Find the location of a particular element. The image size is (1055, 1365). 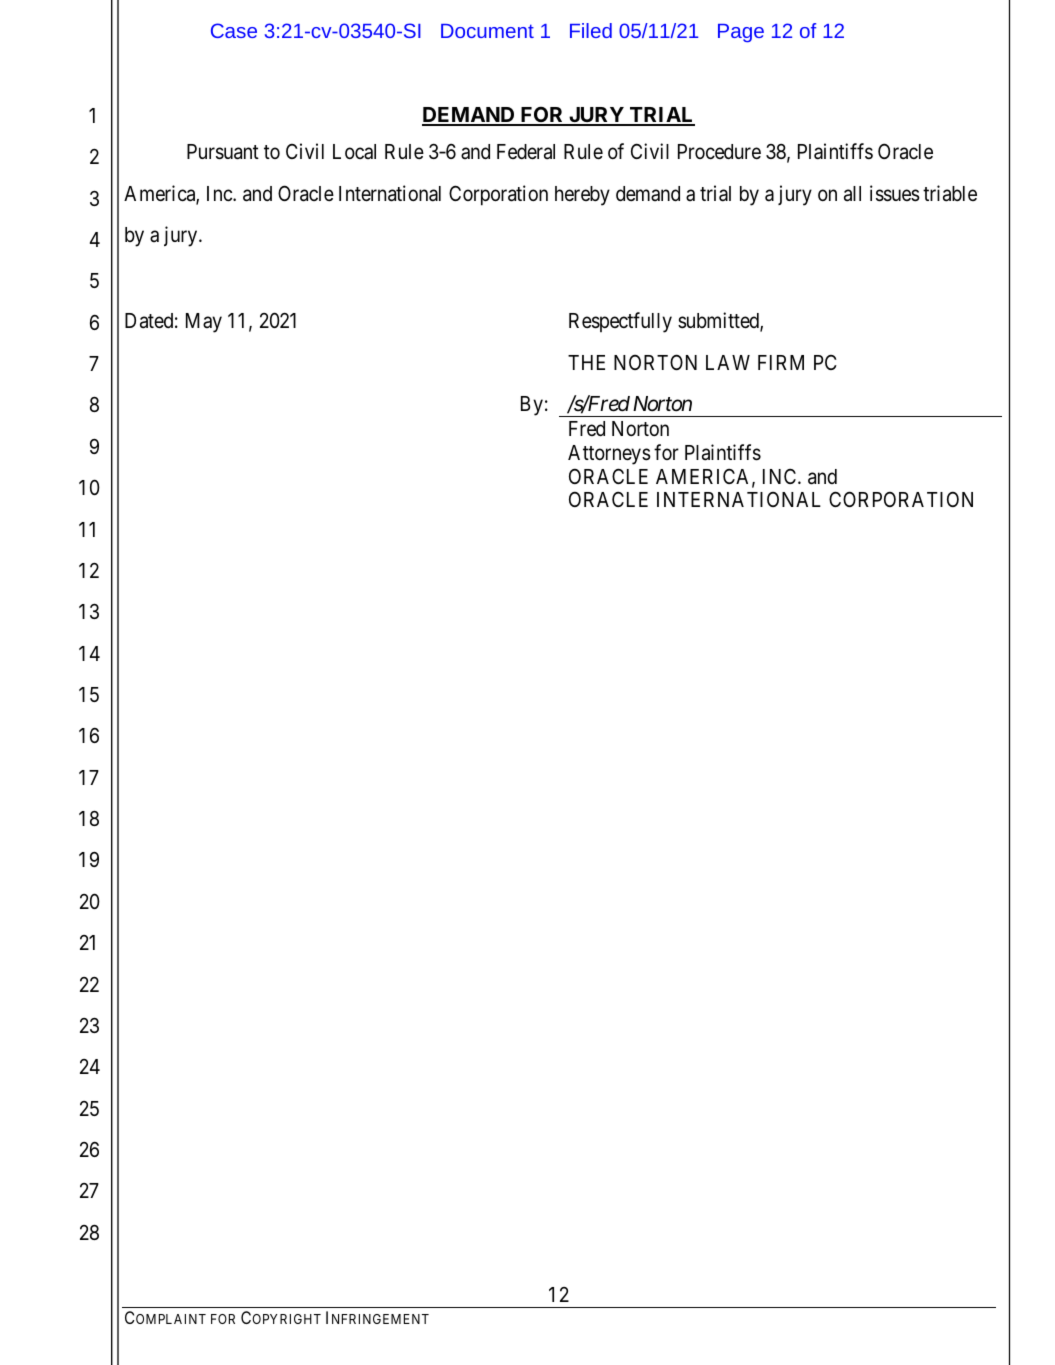

Page is located at coordinates (741, 33).
